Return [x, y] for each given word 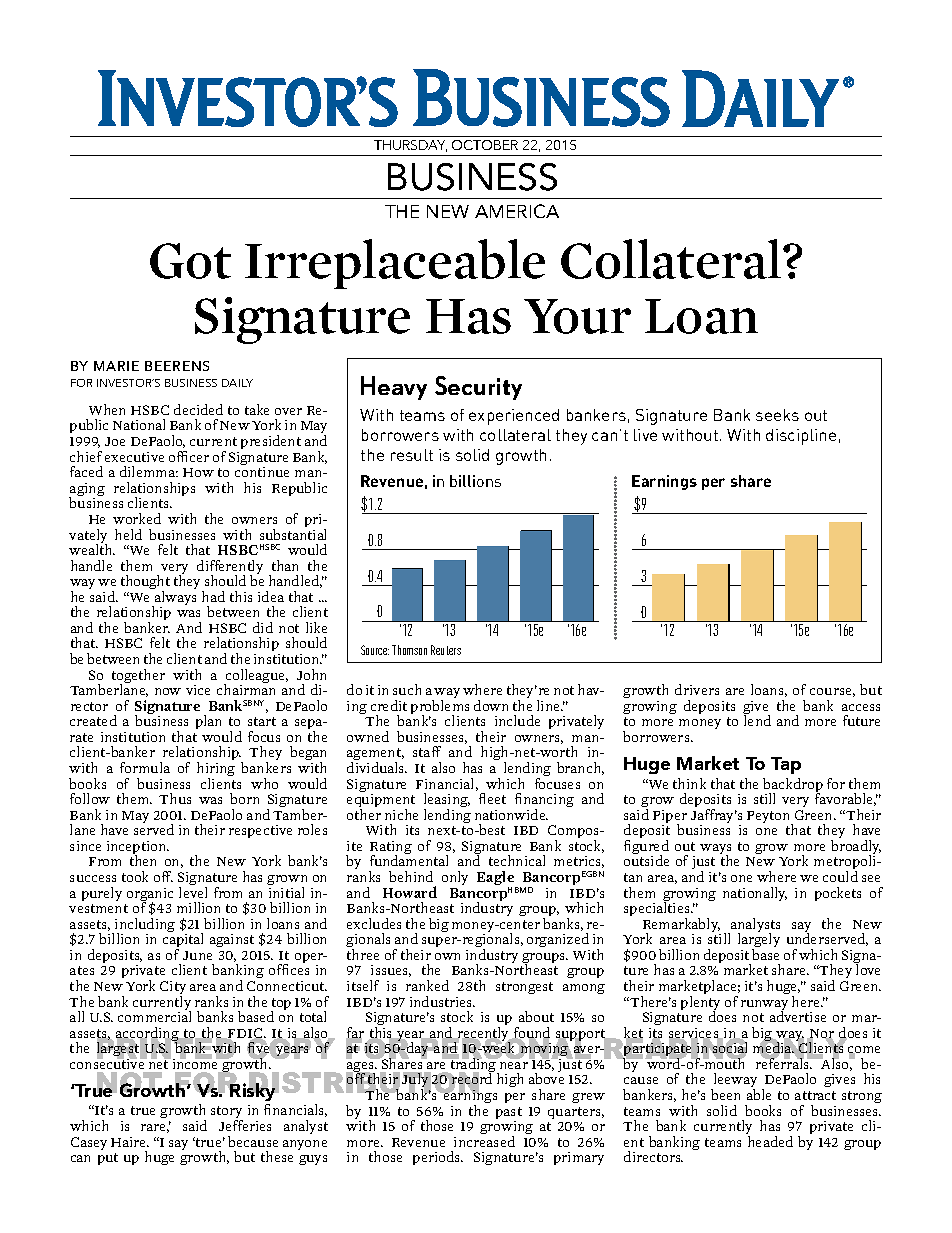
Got [190, 261]
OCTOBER [485, 145]
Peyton [770, 818]
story [227, 1114]
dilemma [149, 471]
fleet [492, 798]
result [412, 455]
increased [484, 1141]
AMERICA [517, 211]
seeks [777, 415]
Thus [175, 798]
